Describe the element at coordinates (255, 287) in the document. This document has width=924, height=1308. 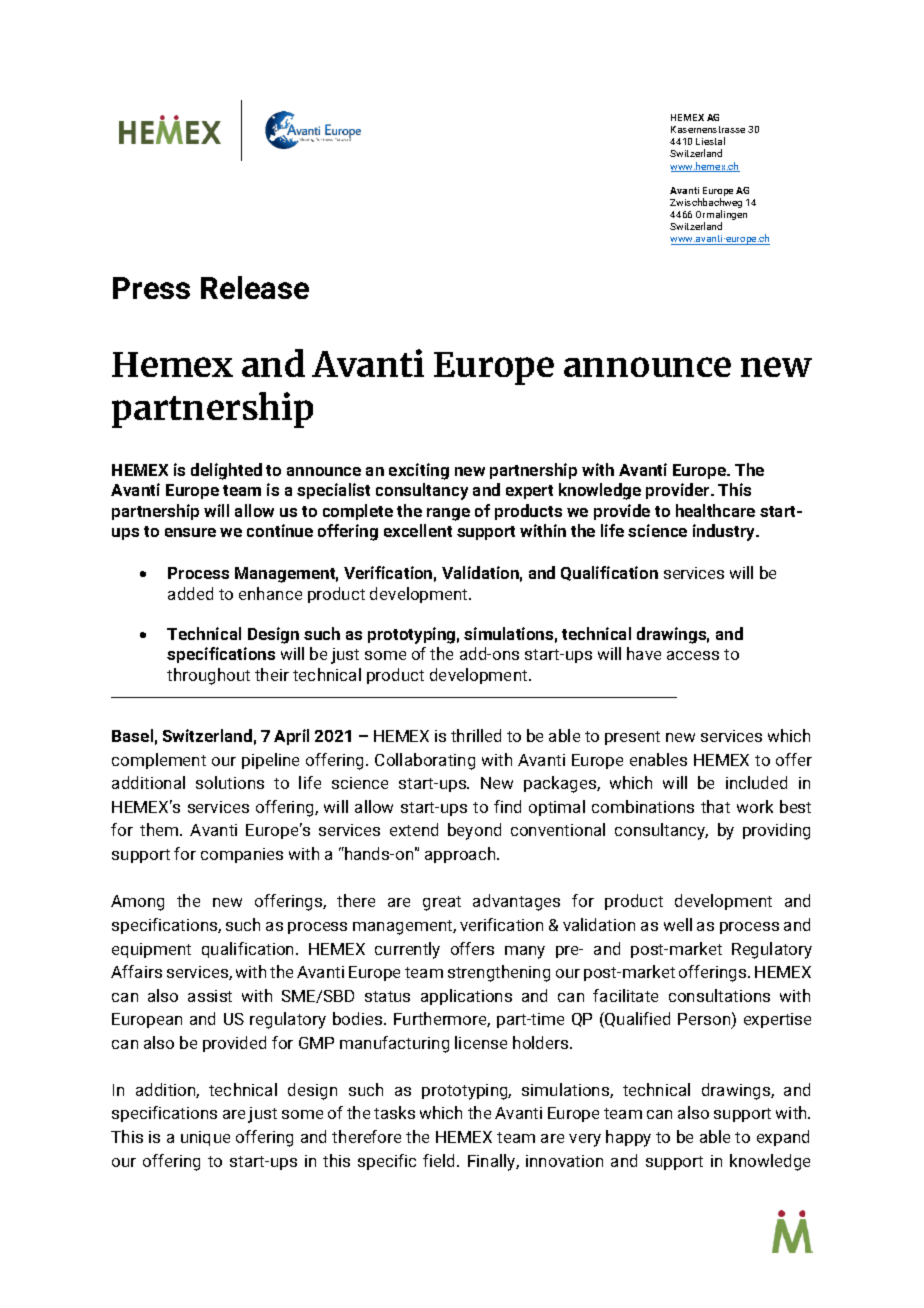
I see `Release` at that location.
